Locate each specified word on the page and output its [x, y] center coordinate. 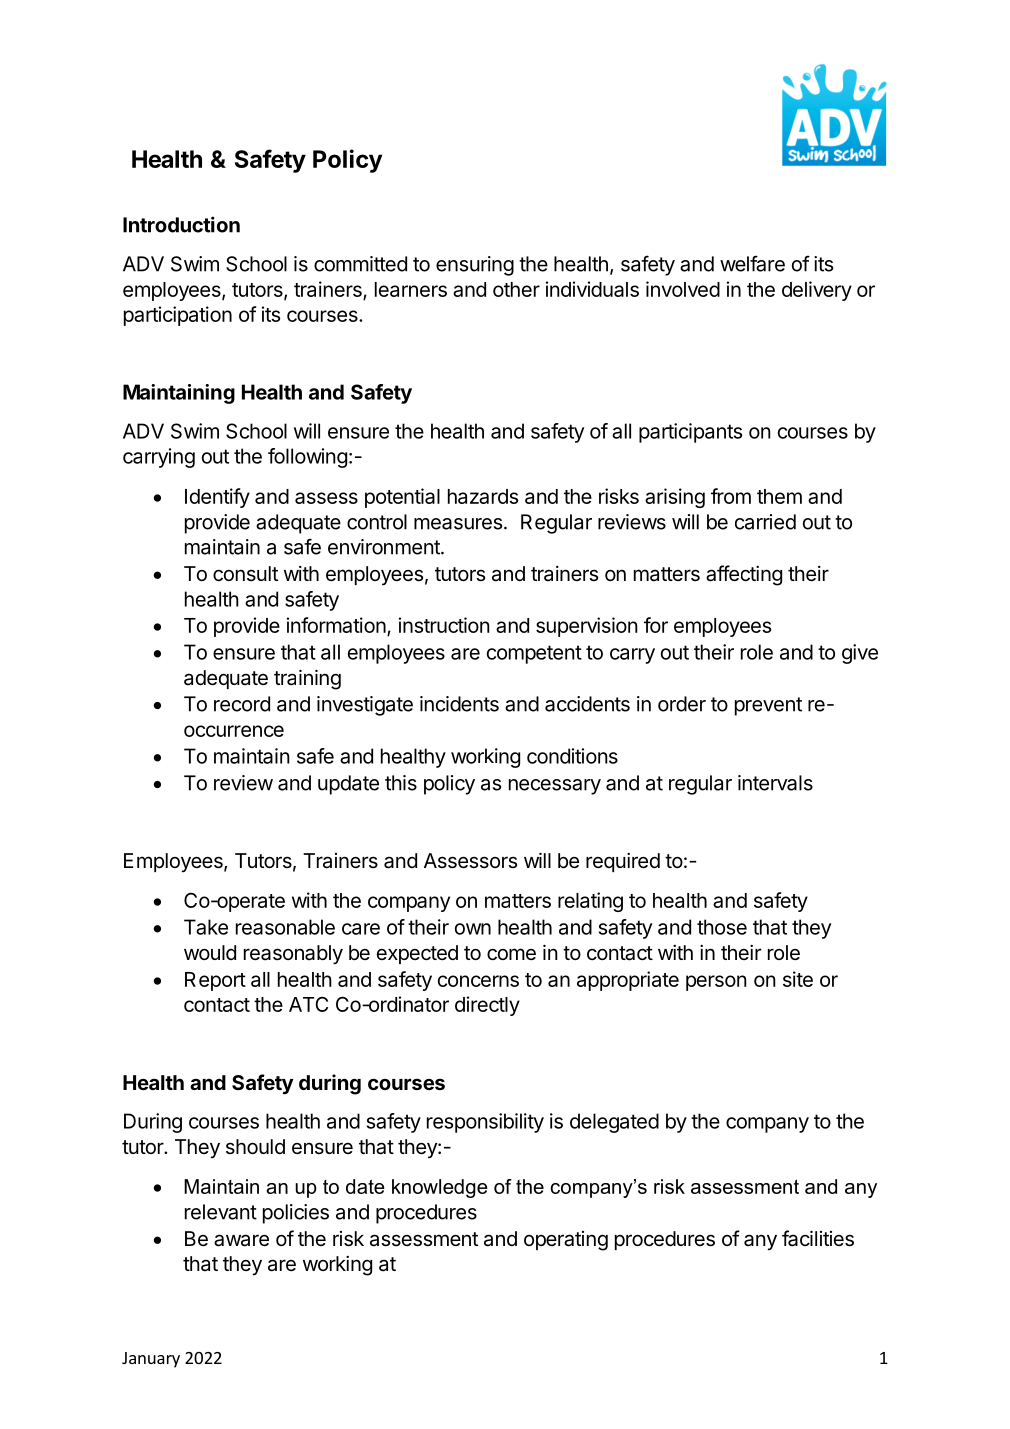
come [511, 954]
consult [245, 573]
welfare [752, 263]
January [151, 1360]
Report [215, 981]
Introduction [181, 224]
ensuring [475, 266]
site [798, 979]
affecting [744, 575]
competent [534, 654]
